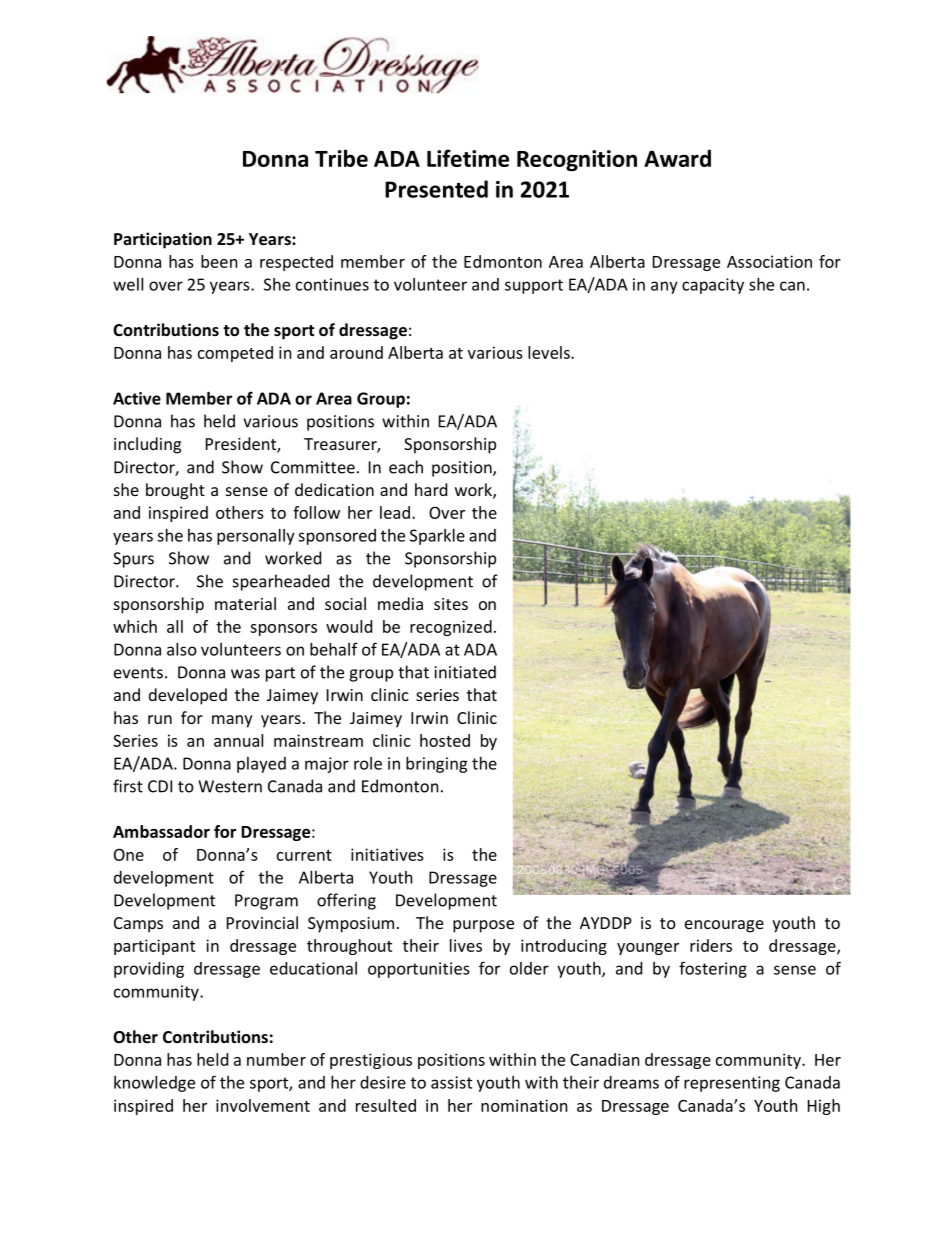 The height and width of the document is (1233, 952). I want to click on each, so click(406, 467).
